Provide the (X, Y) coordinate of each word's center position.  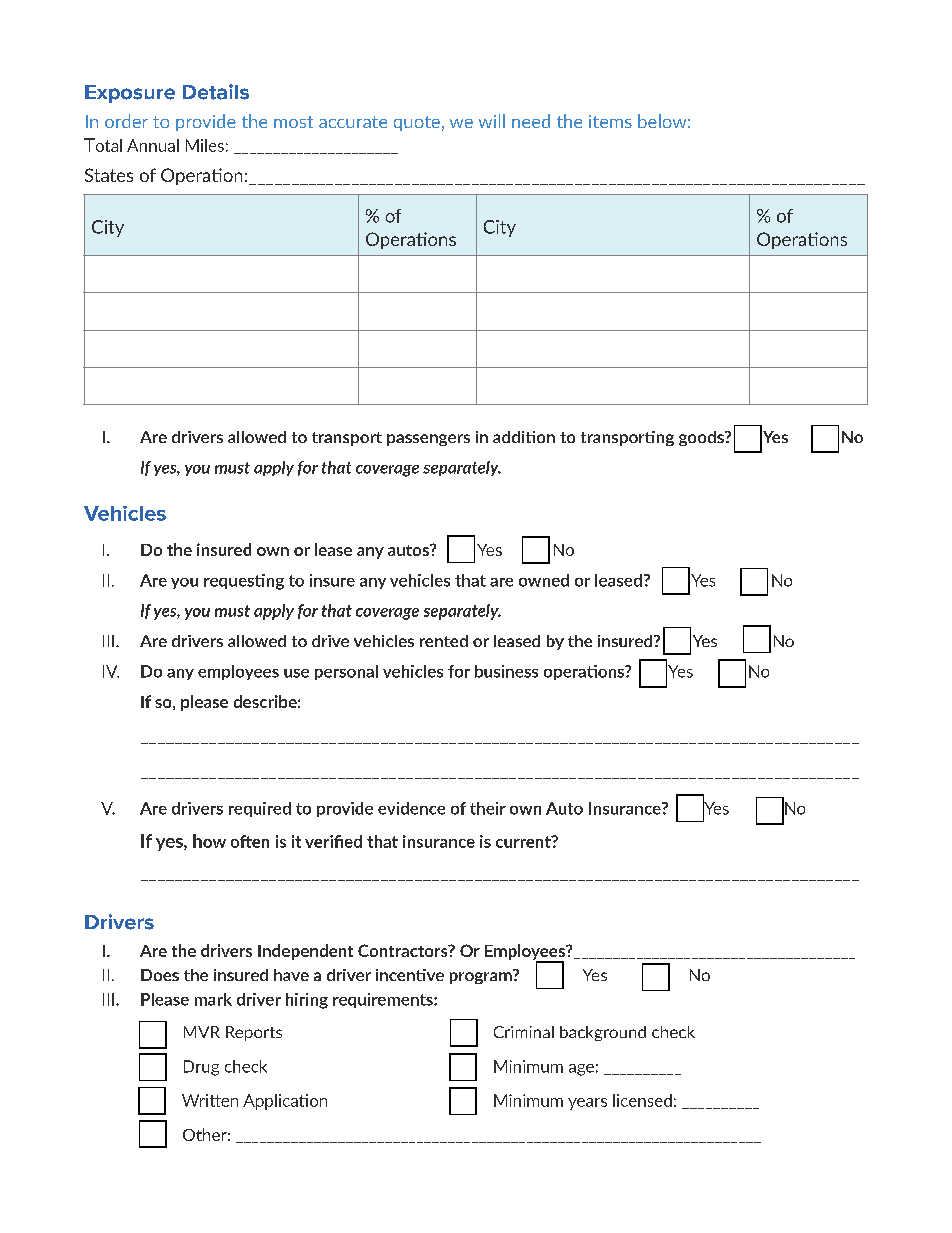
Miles (205, 145)
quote (417, 123)
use (296, 673)
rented (444, 641)
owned (544, 580)
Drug (201, 1068)
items (610, 121)
